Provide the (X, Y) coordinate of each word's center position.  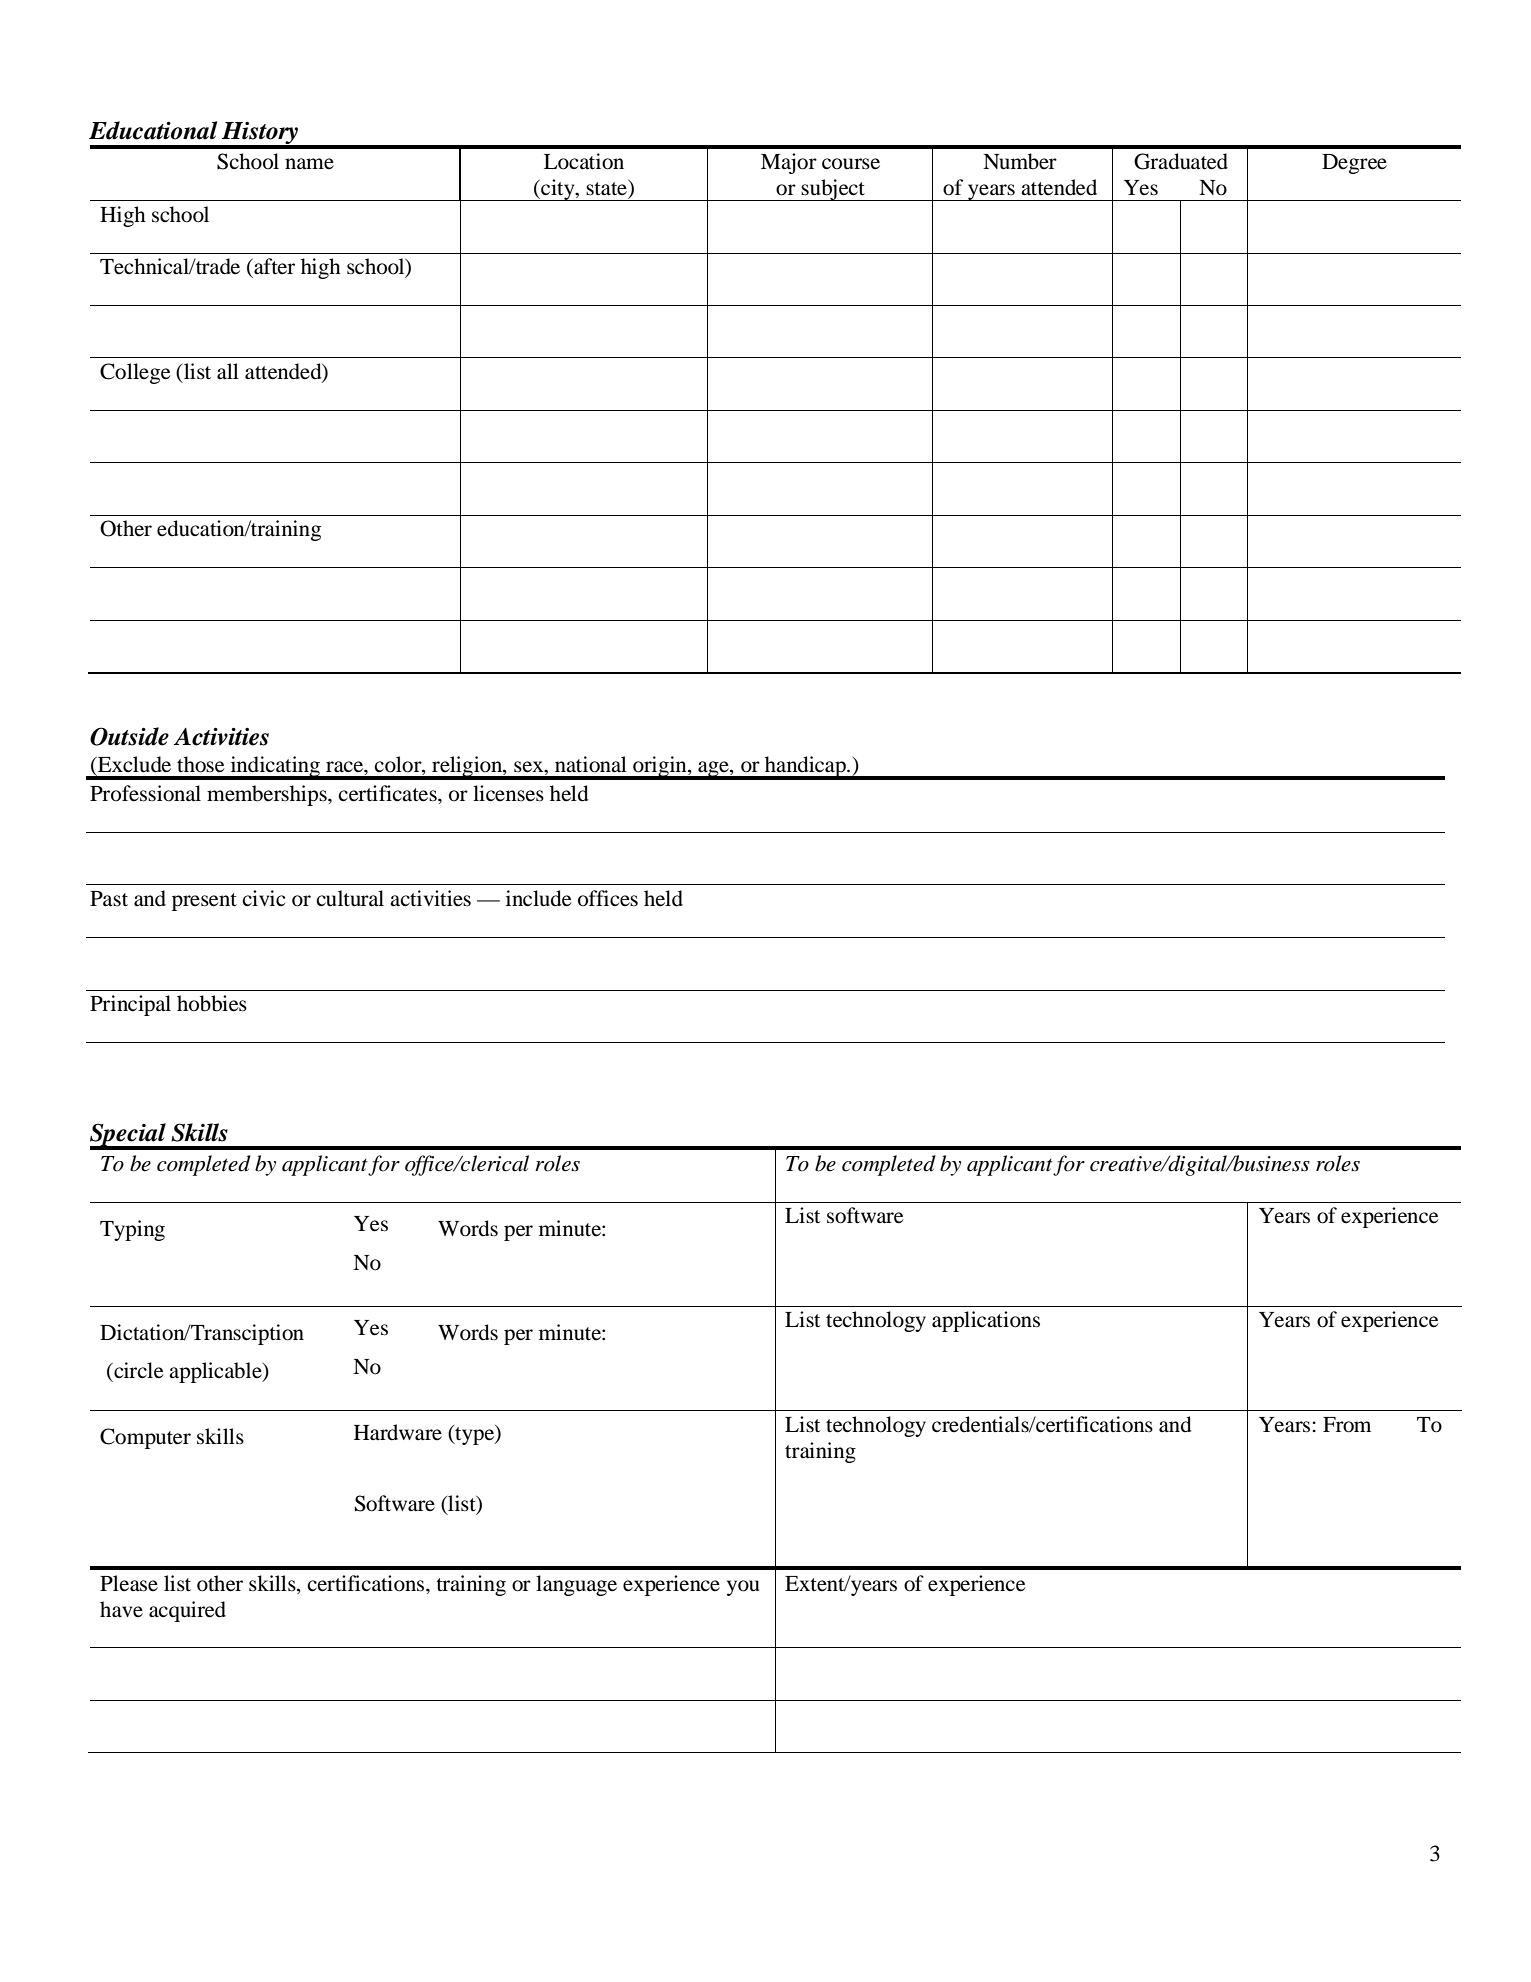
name (309, 164)
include (538, 898)
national (591, 764)
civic (263, 898)
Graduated (1181, 161)
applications (986, 1321)
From (1347, 1425)
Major (789, 163)
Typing (132, 1230)
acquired (187, 1611)
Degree (1354, 164)
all (228, 371)
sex (530, 767)
